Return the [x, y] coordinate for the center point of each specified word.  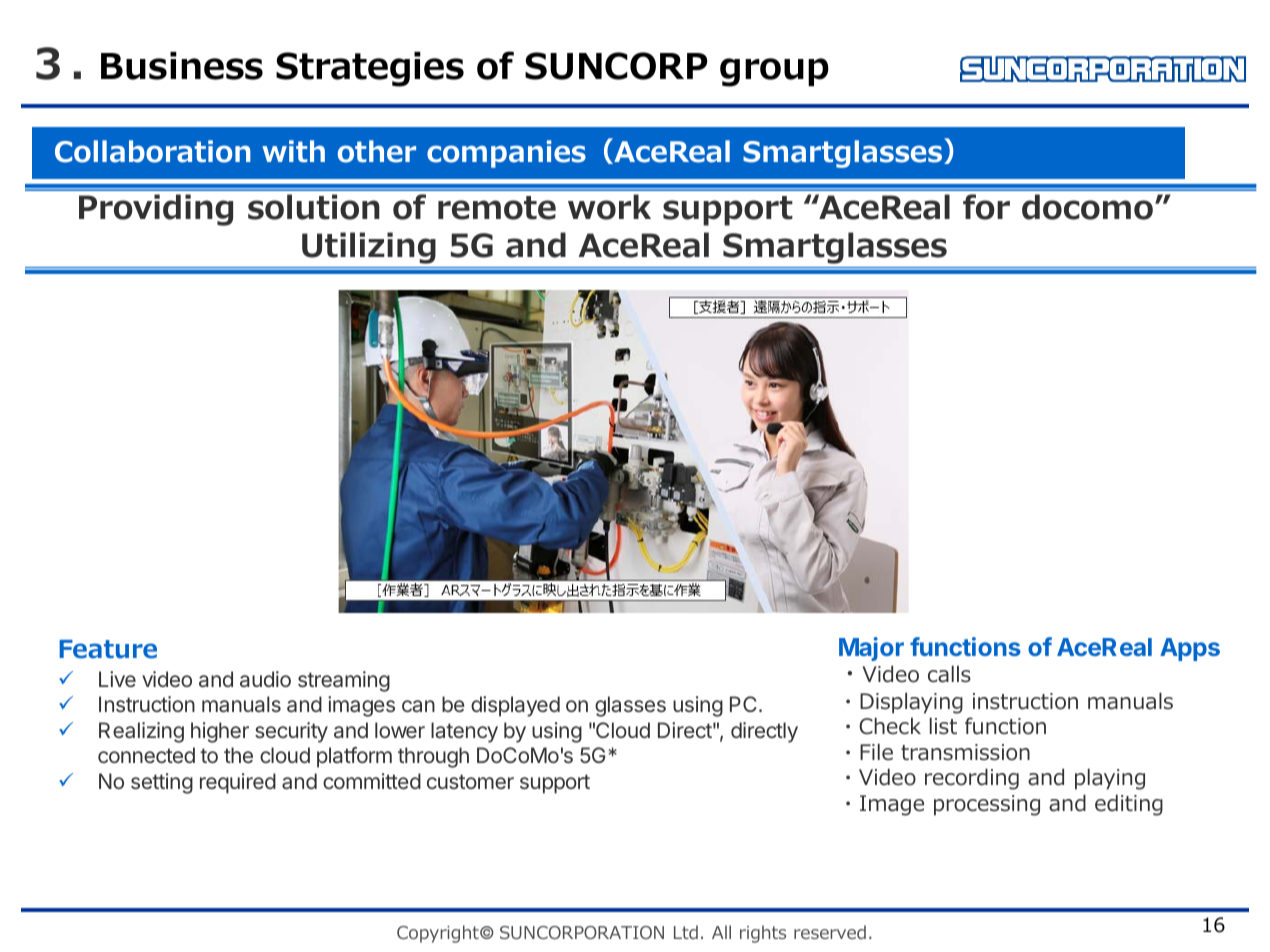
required [238, 783]
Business [182, 66]
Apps [1190, 649]
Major [871, 649]
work [609, 207]
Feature [108, 649]
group [774, 72]
